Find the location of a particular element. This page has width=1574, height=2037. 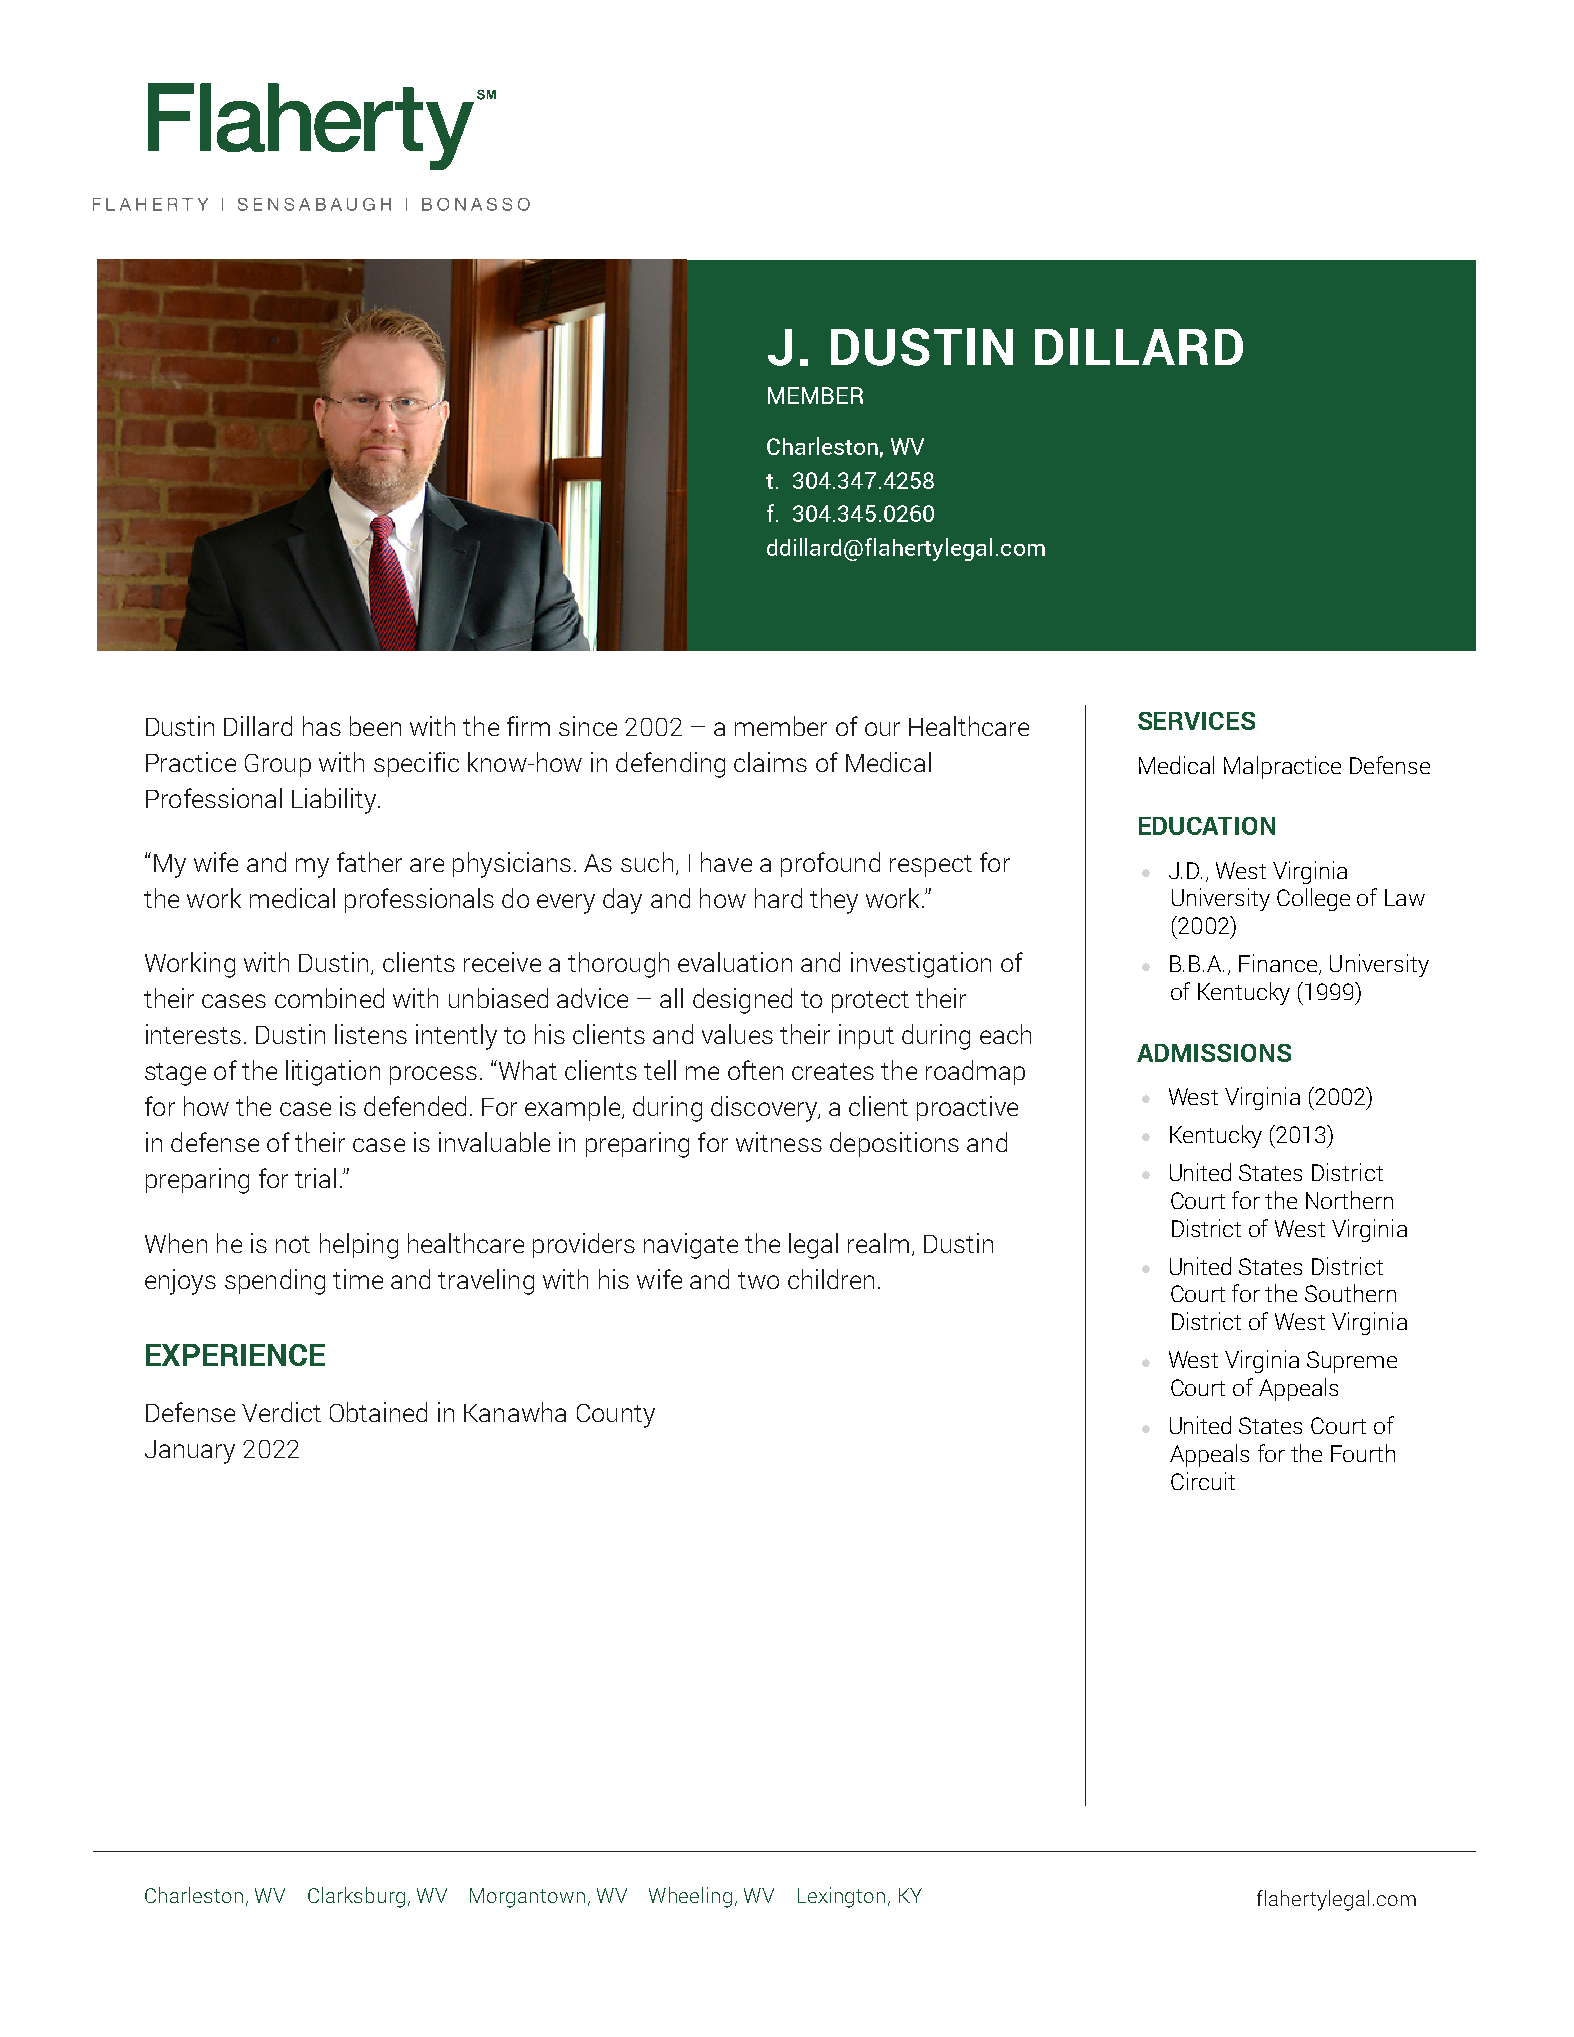

Wheeling is located at coordinates (690, 1897).
